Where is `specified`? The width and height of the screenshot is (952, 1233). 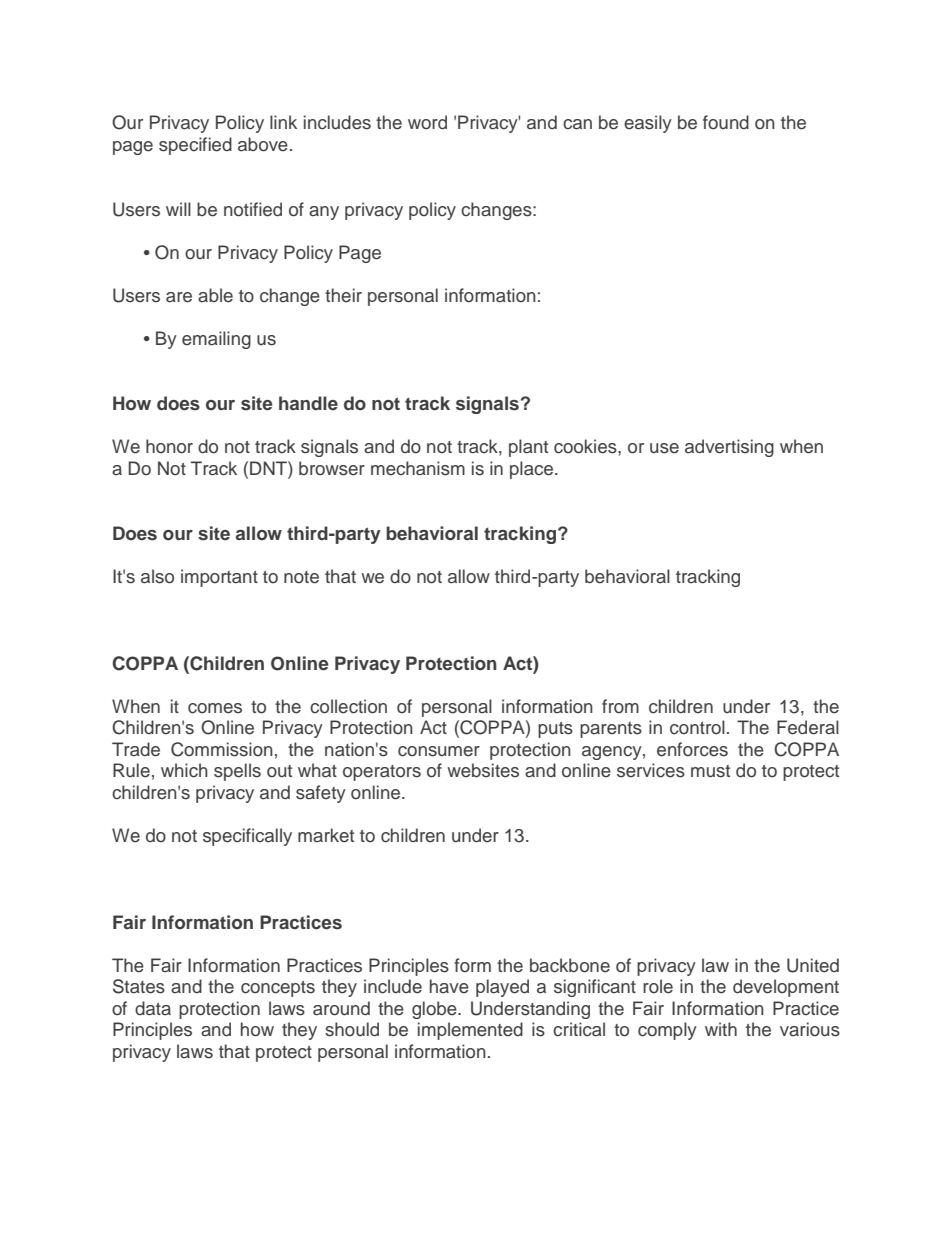 specified is located at coordinates (195, 146).
